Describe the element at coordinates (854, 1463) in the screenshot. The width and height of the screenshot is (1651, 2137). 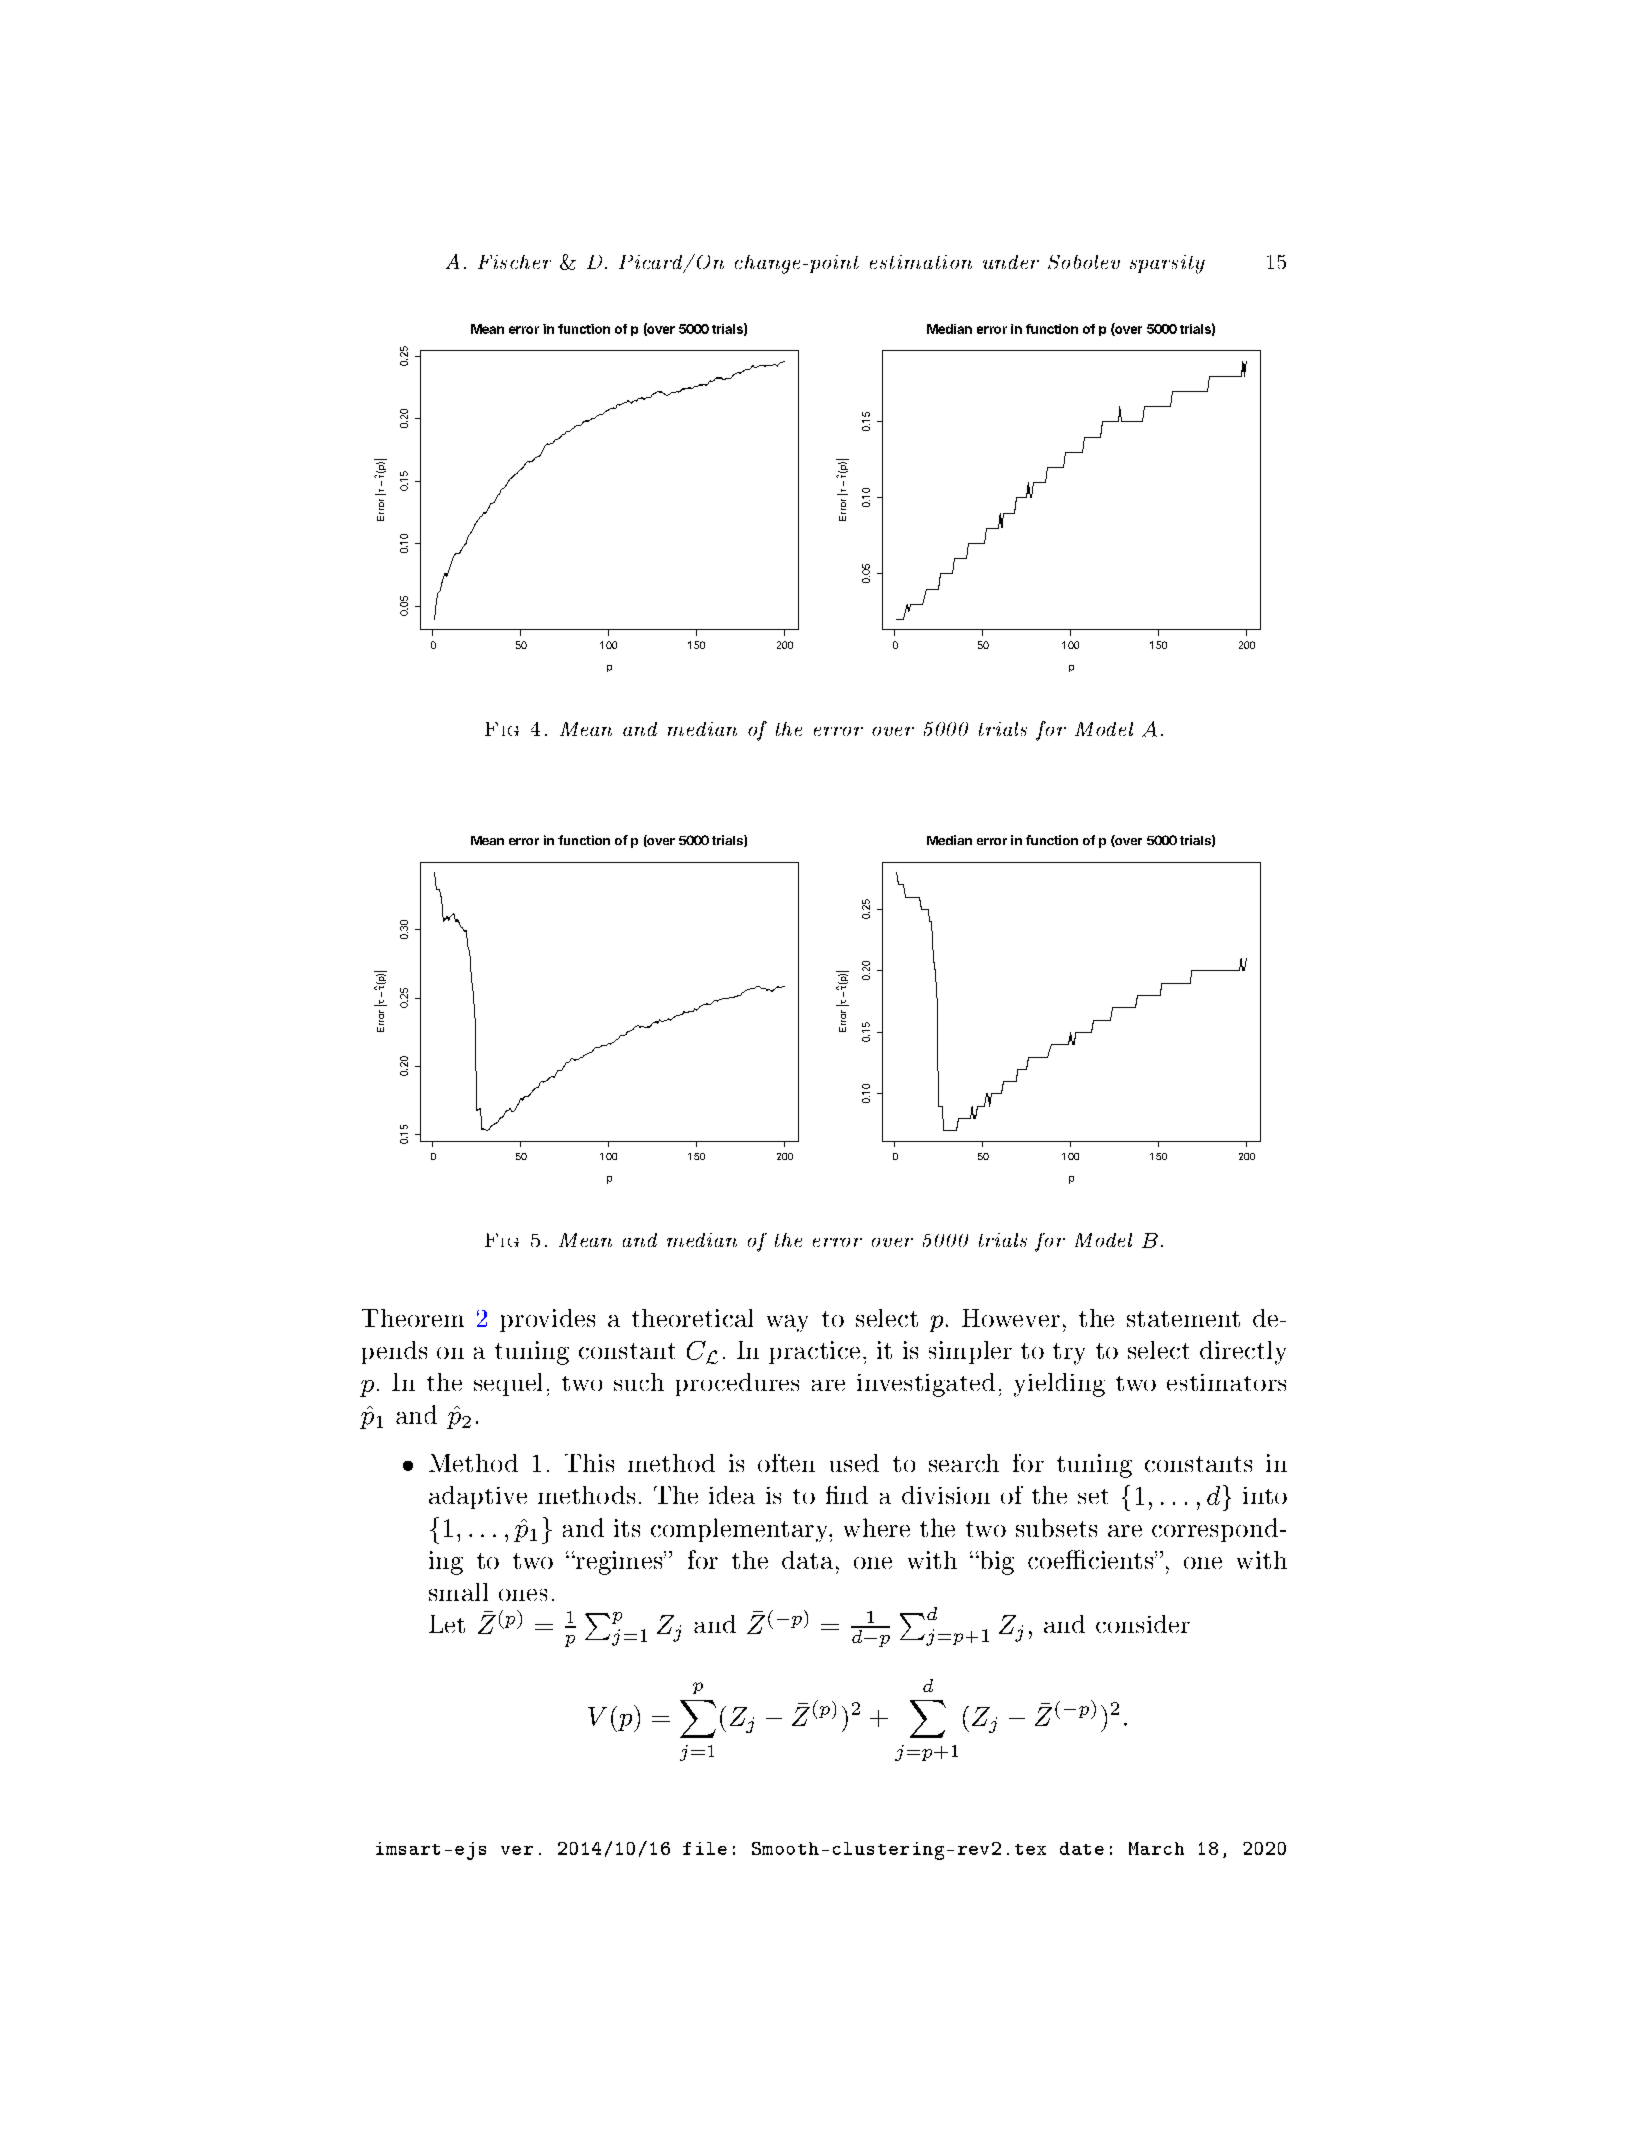
I see `used` at that location.
